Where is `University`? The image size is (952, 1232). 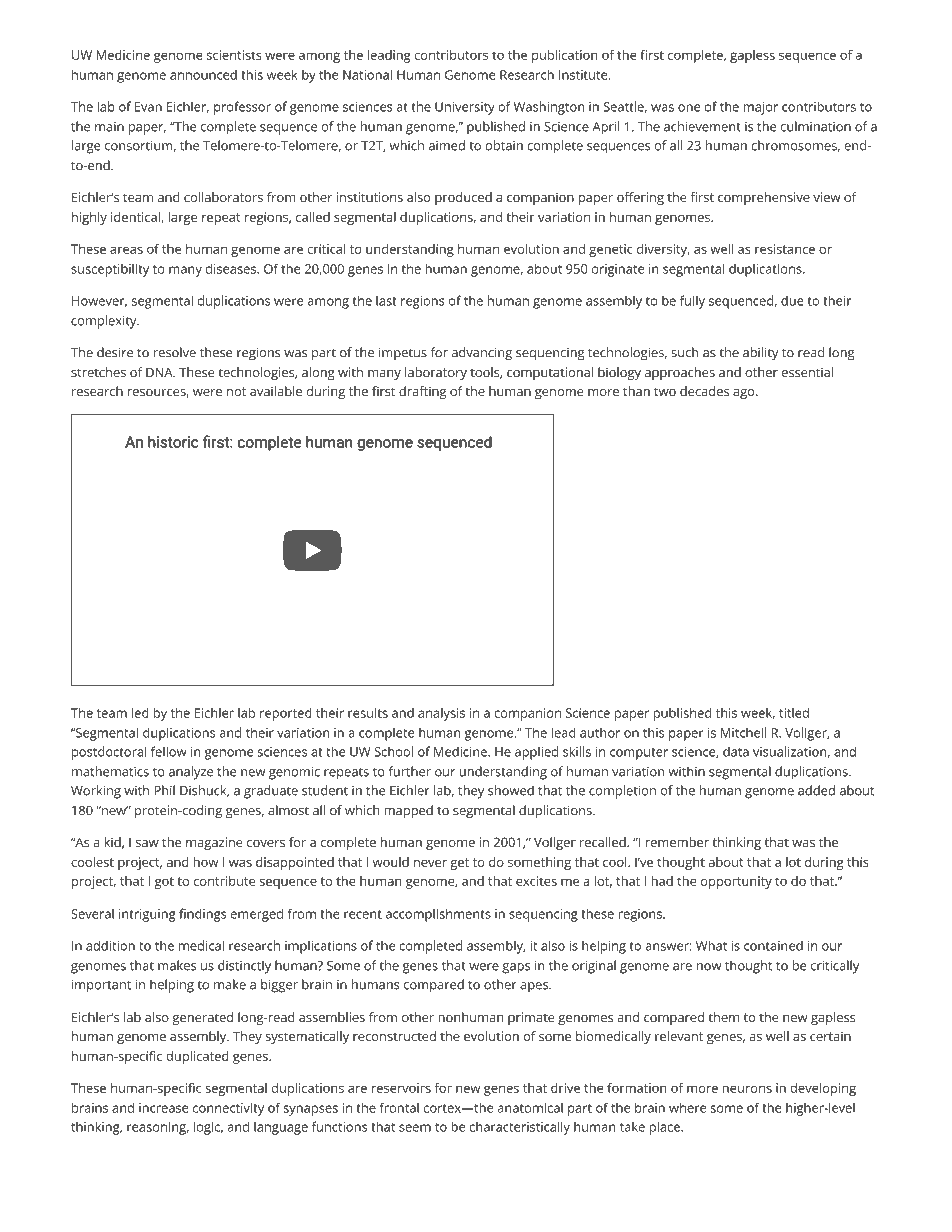 University is located at coordinates (465, 108).
